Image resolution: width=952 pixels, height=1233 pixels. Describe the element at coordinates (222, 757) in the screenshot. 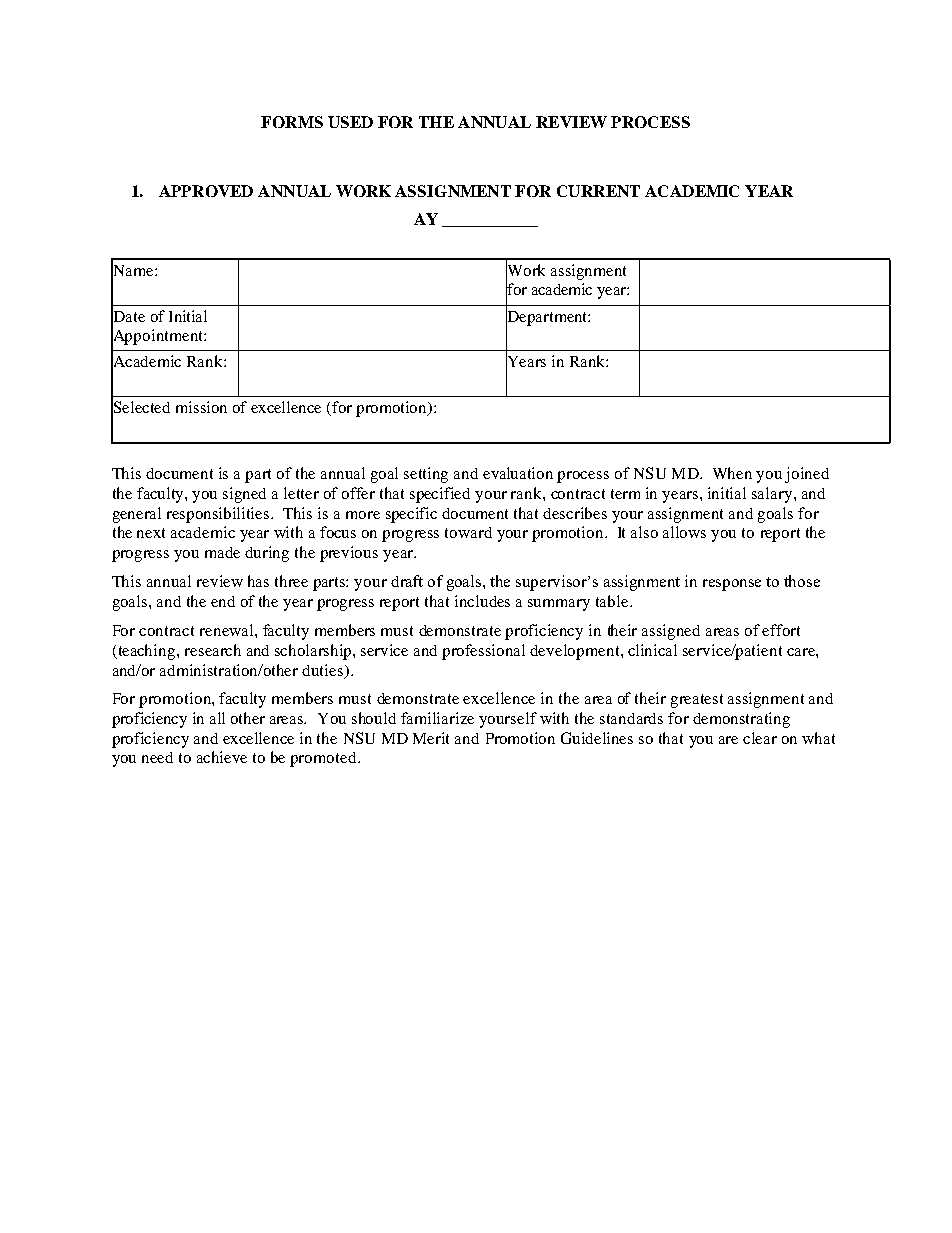

I see `achieve` at that location.
